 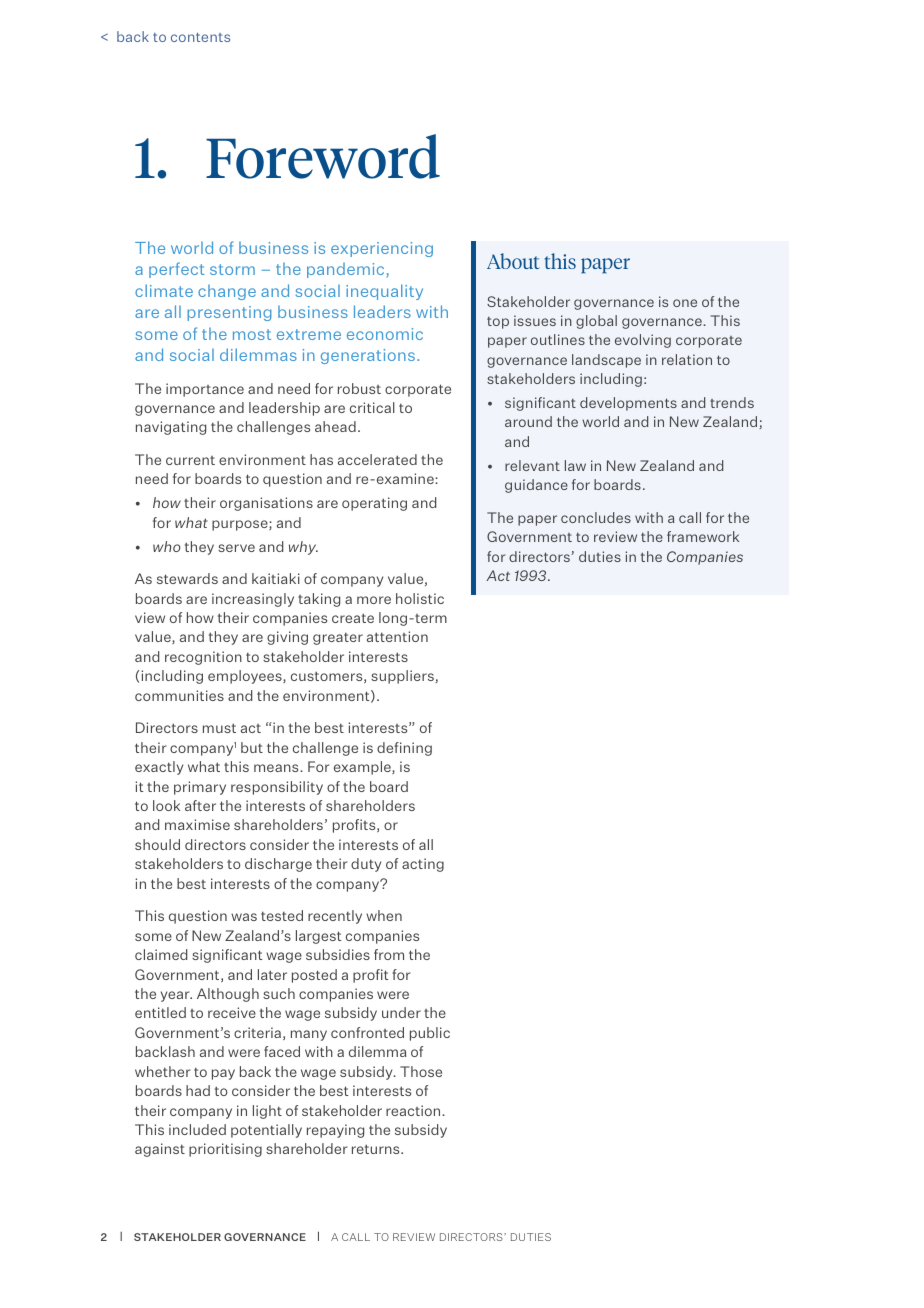 What do you see at coordinates (200, 37) in the screenshot?
I see `contents` at bounding box center [200, 37].
